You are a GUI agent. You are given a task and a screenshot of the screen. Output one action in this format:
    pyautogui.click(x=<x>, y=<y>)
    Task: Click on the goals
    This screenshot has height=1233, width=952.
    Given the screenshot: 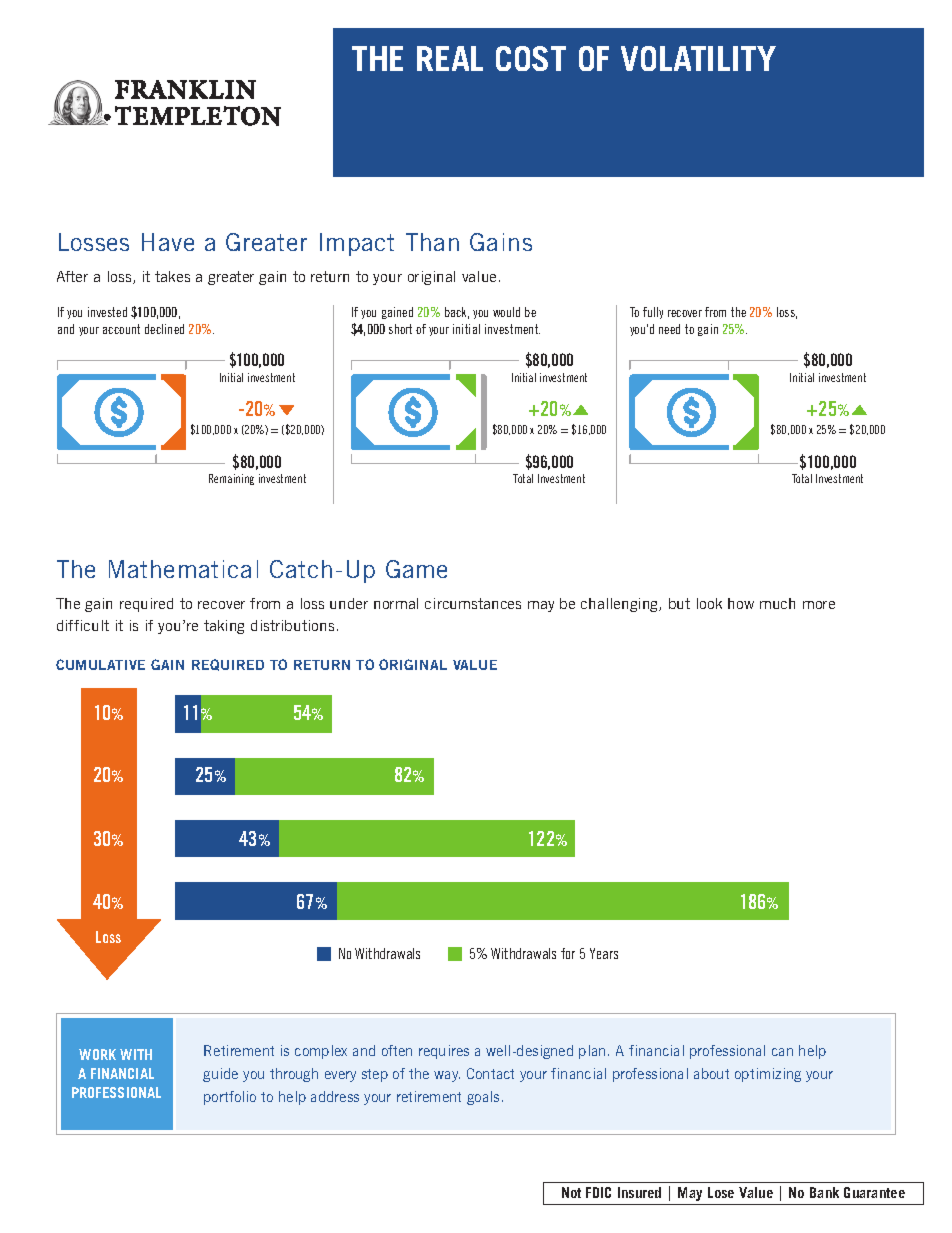 What is the action you would take?
    pyautogui.click(x=483, y=1098)
